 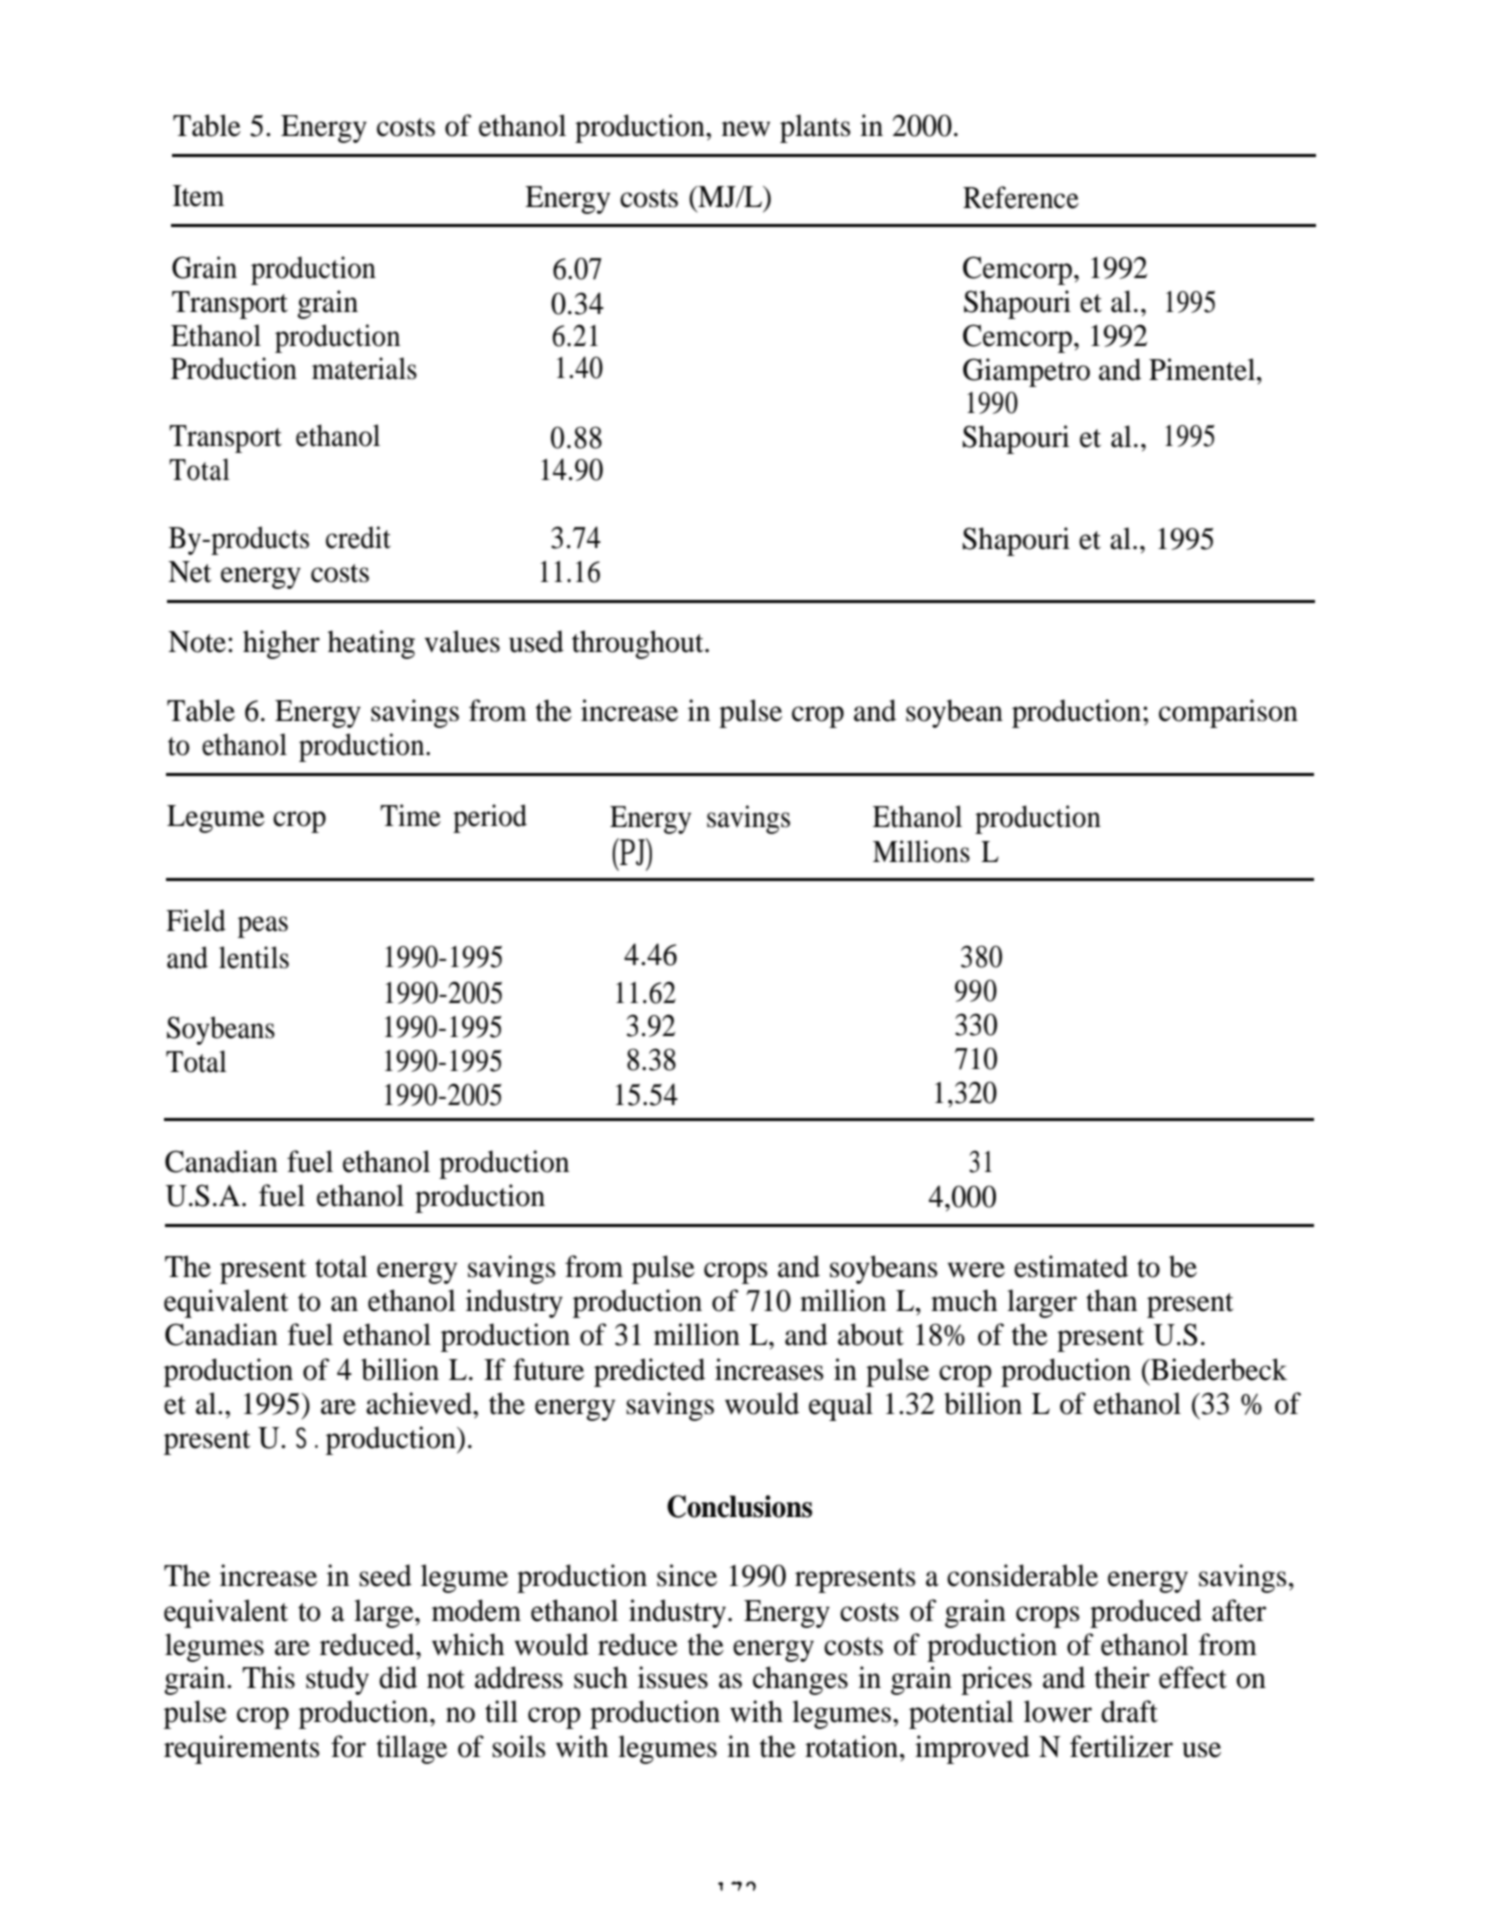 I want to click on draft, so click(x=1129, y=1711).
